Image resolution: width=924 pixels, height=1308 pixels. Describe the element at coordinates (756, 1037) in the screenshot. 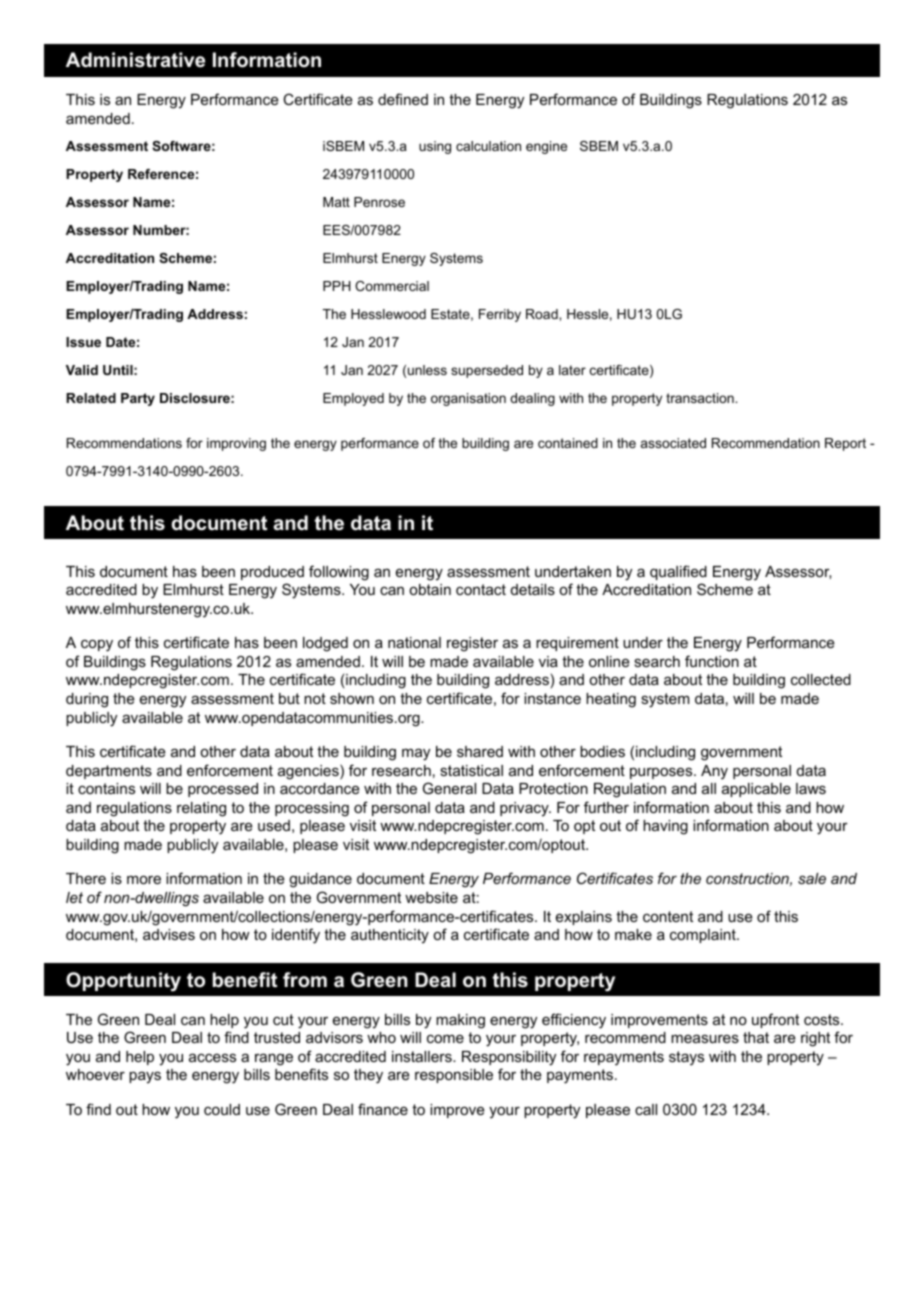

I see `that` at that location.
